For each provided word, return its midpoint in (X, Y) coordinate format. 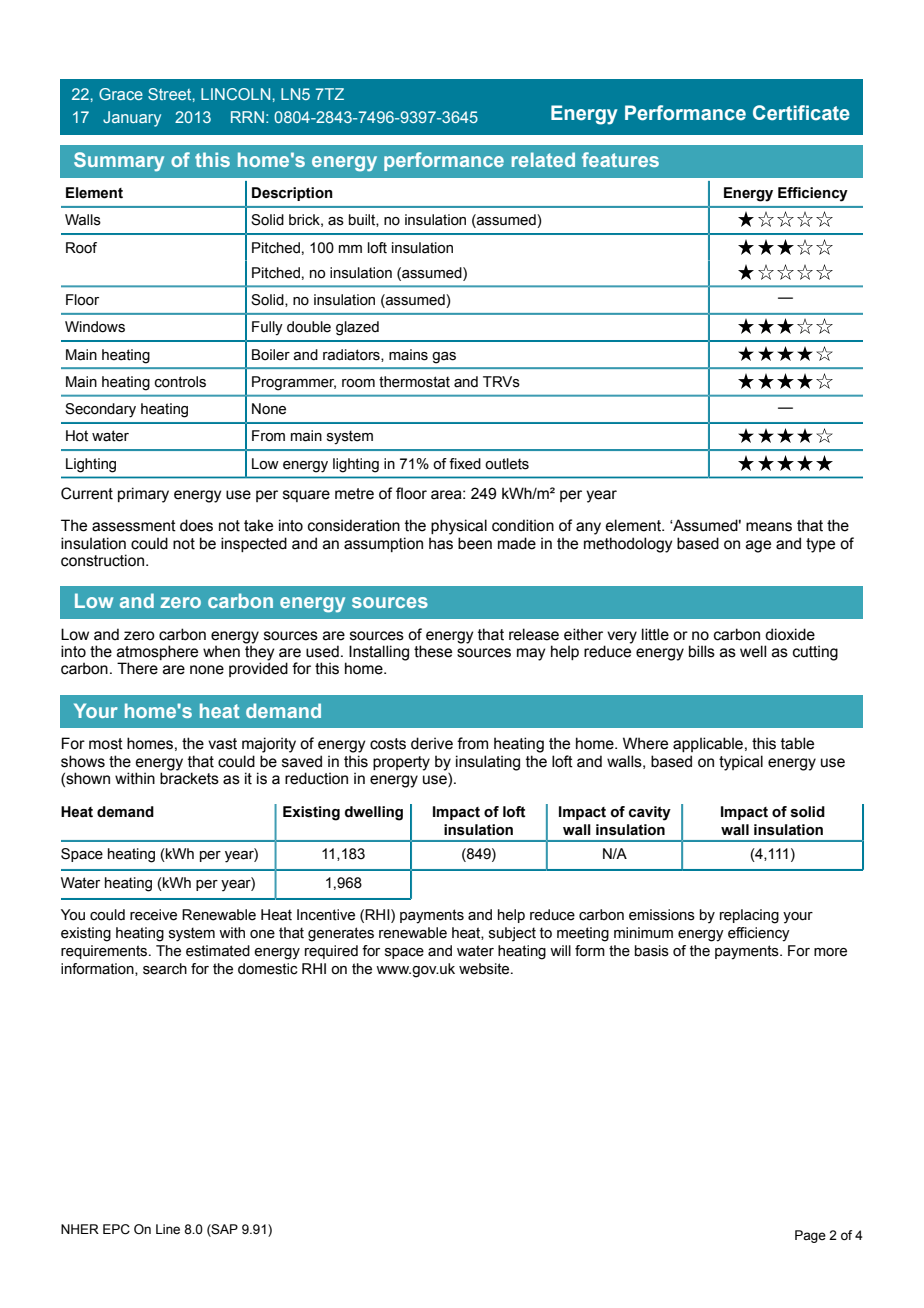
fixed (465, 464)
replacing (749, 916)
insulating (488, 763)
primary (143, 495)
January (132, 119)
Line (168, 1229)
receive (153, 915)
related (543, 159)
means (769, 527)
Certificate (801, 113)
